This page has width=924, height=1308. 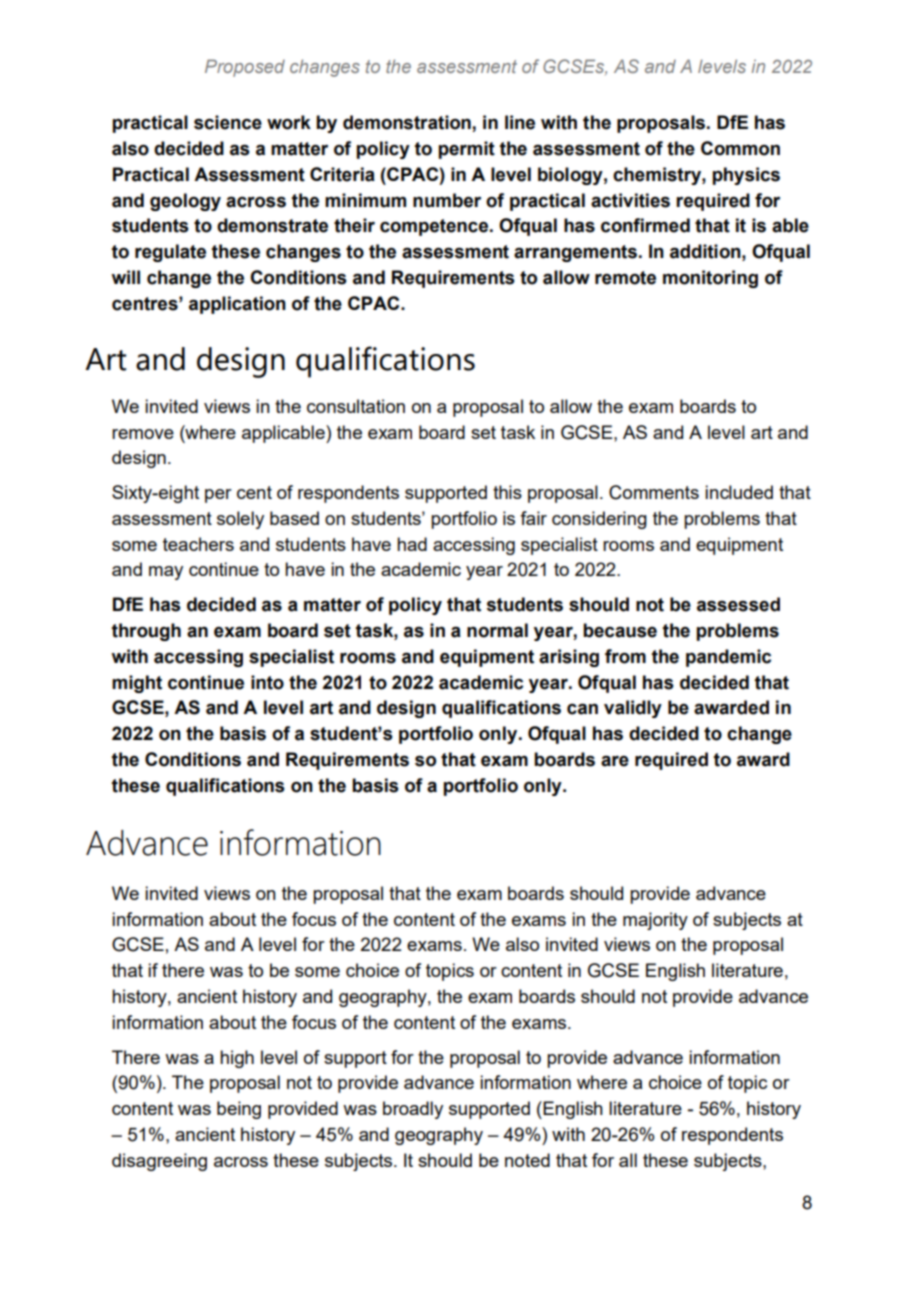 What do you see at coordinates (237, 305) in the page?
I see `application` at bounding box center [237, 305].
